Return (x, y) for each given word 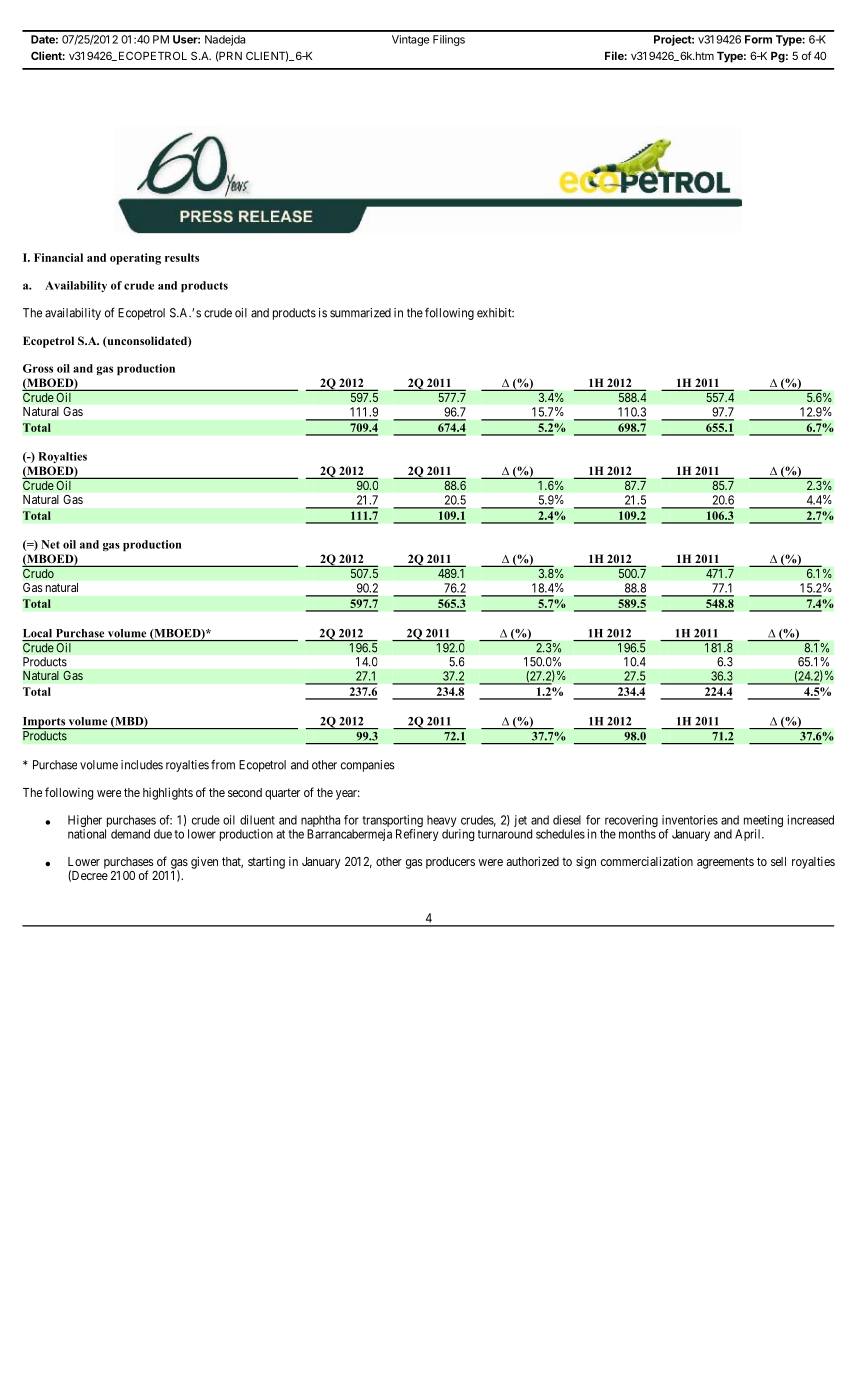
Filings (449, 40)
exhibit (495, 313)
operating (135, 259)
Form (758, 39)
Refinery (417, 835)
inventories (690, 820)
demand (130, 834)
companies (368, 766)
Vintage (410, 40)
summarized (360, 313)
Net (50, 544)
